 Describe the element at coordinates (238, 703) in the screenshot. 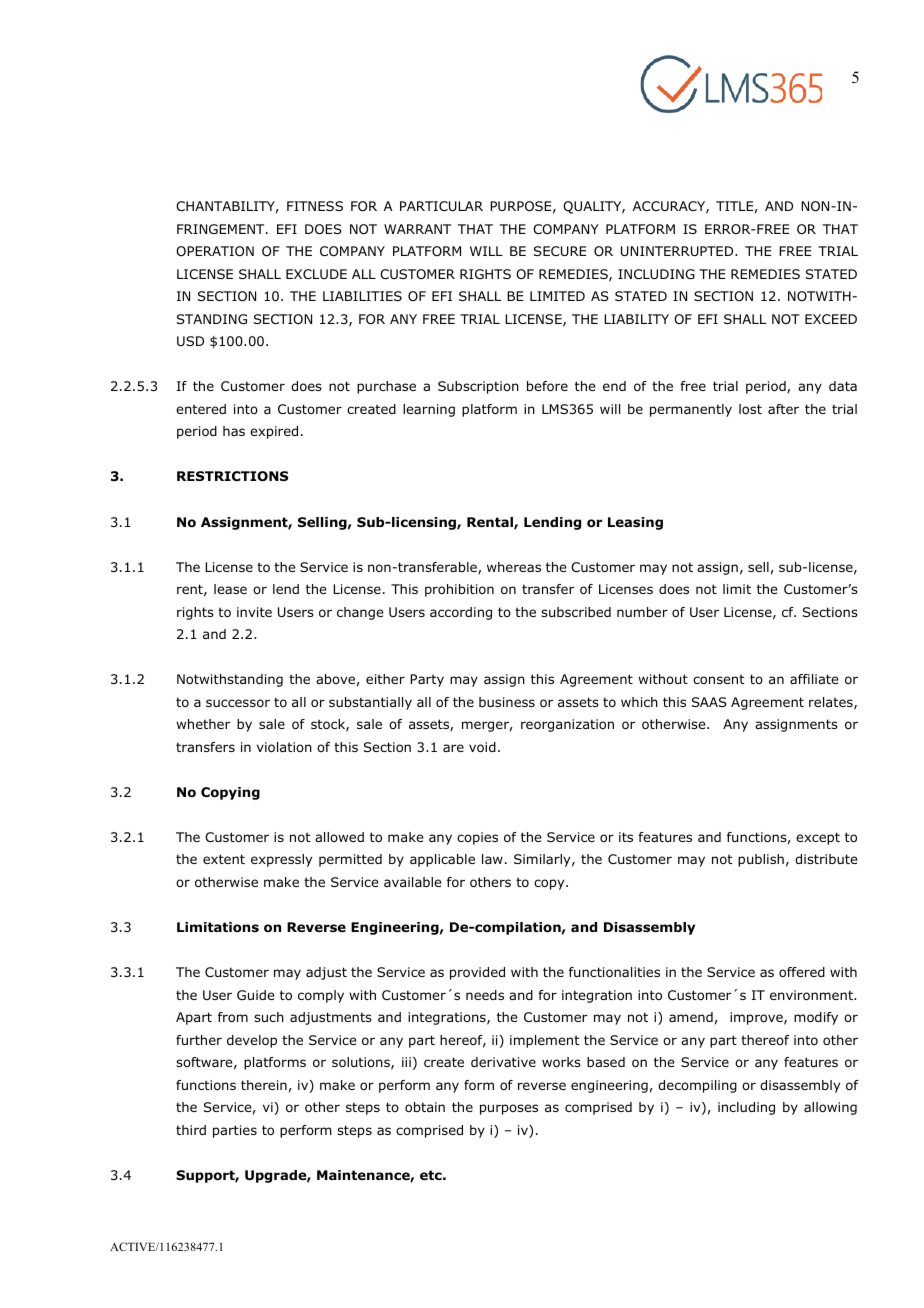

I see `successor` at that location.
